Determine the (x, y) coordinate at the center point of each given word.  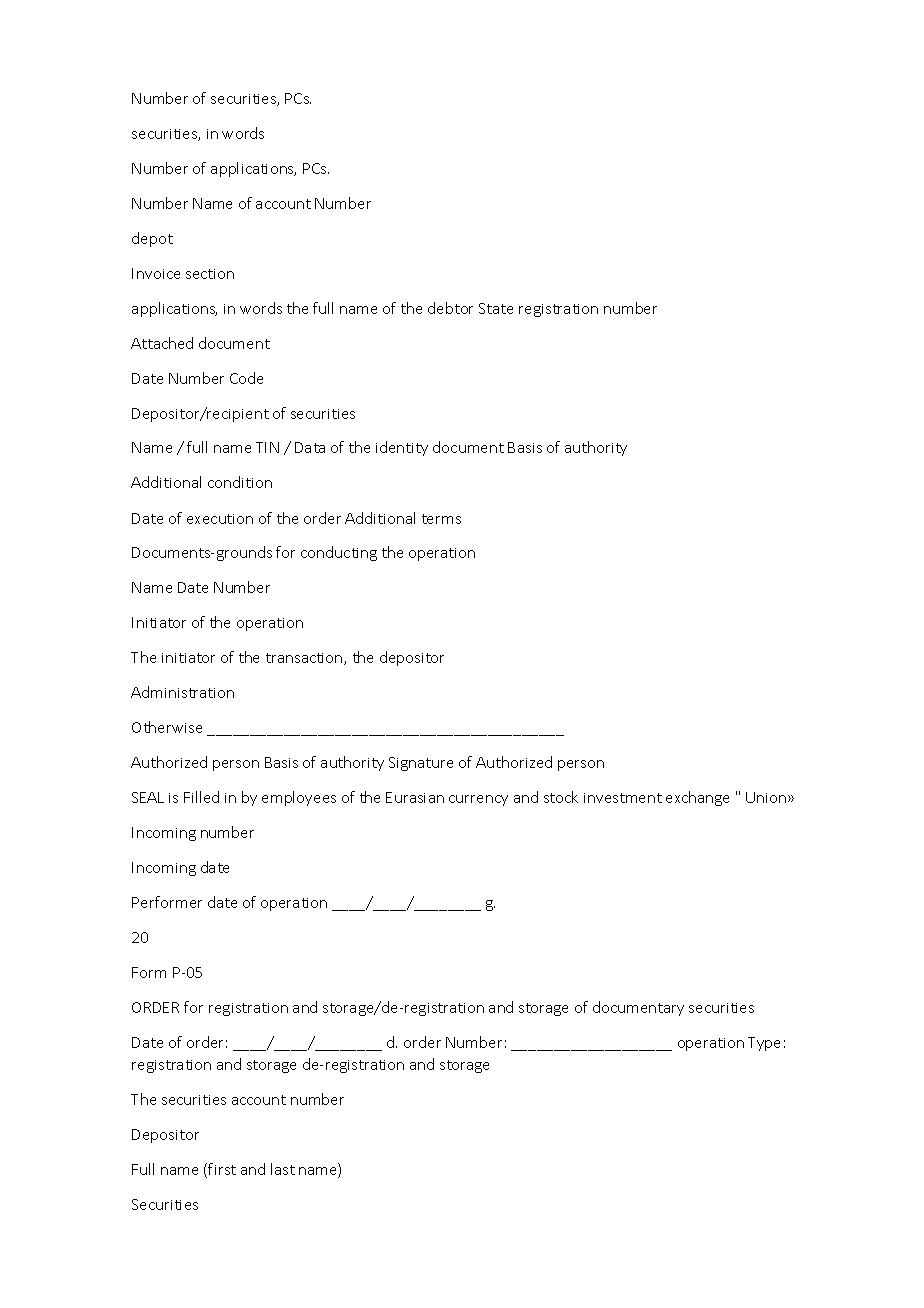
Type (764, 1044)
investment (623, 798)
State (496, 308)
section (210, 274)
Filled (201, 797)
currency (478, 800)
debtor (450, 308)
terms (441, 519)
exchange (697, 798)
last (283, 1169)
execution (220, 519)
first (222, 1169)
